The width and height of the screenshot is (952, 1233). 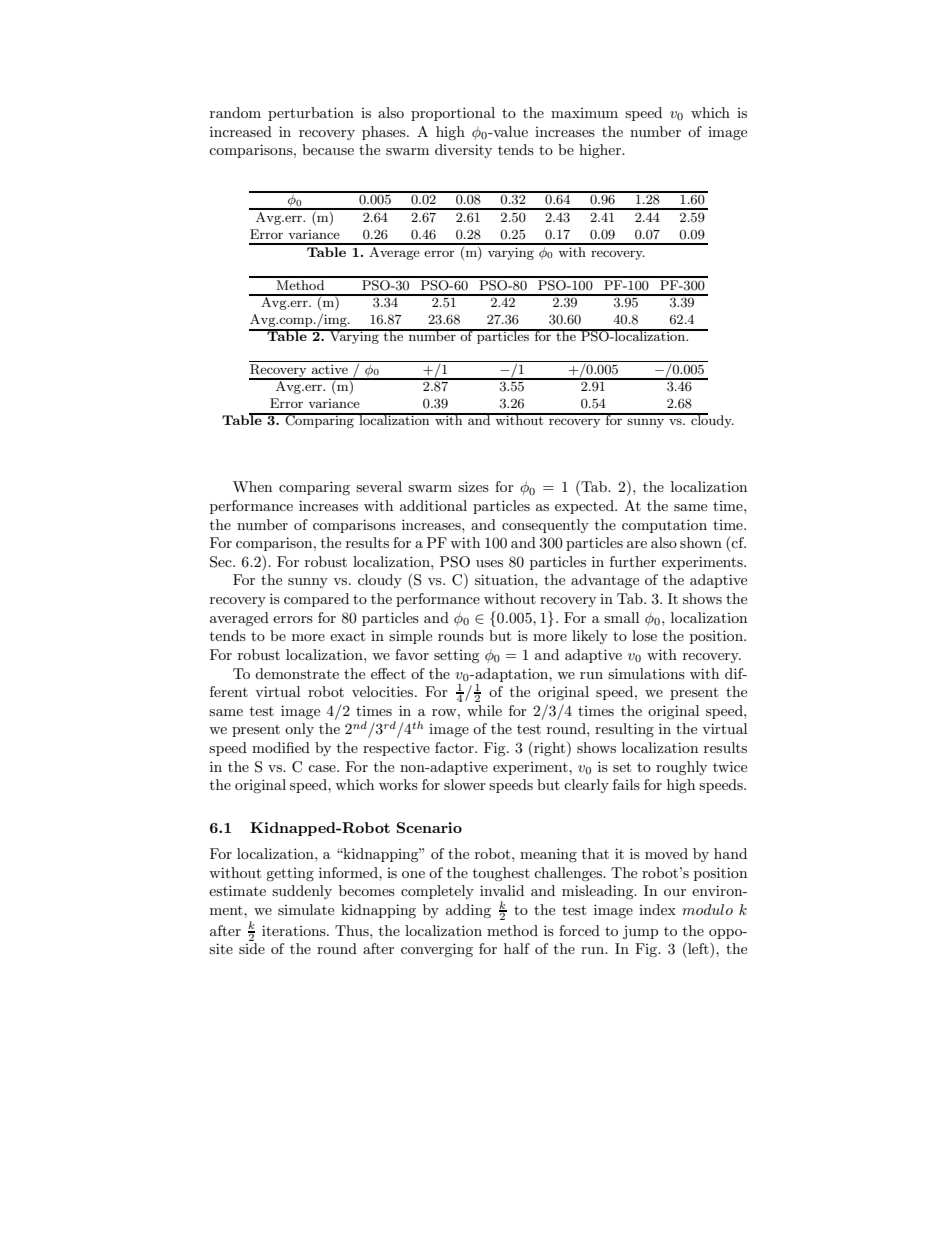 What do you see at coordinates (297, 673) in the screenshot?
I see `demonstrate` at bounding box center [297, 673].
